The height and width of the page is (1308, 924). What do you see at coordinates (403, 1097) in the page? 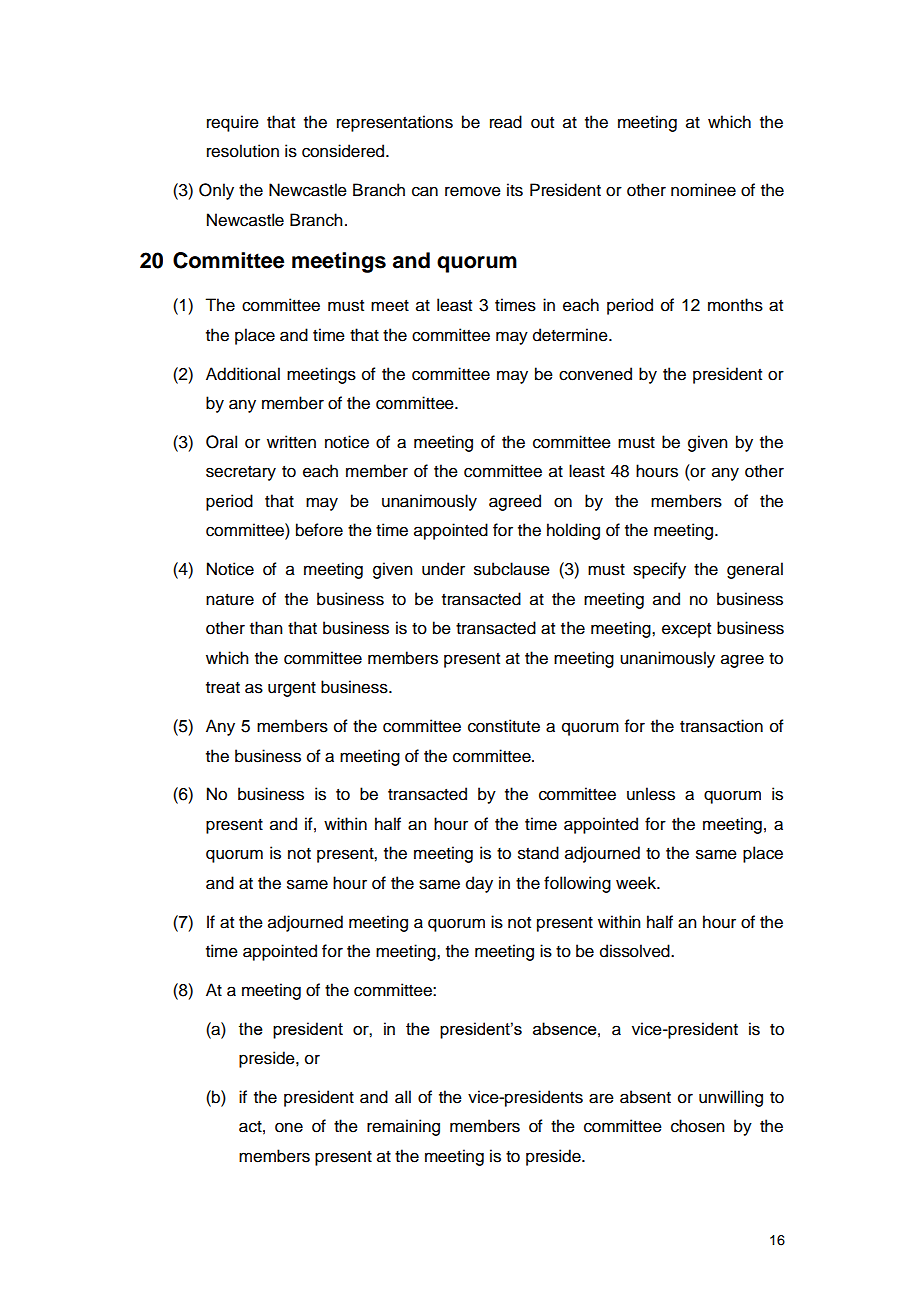
I see `all` at bounding box center [403, 1097].
